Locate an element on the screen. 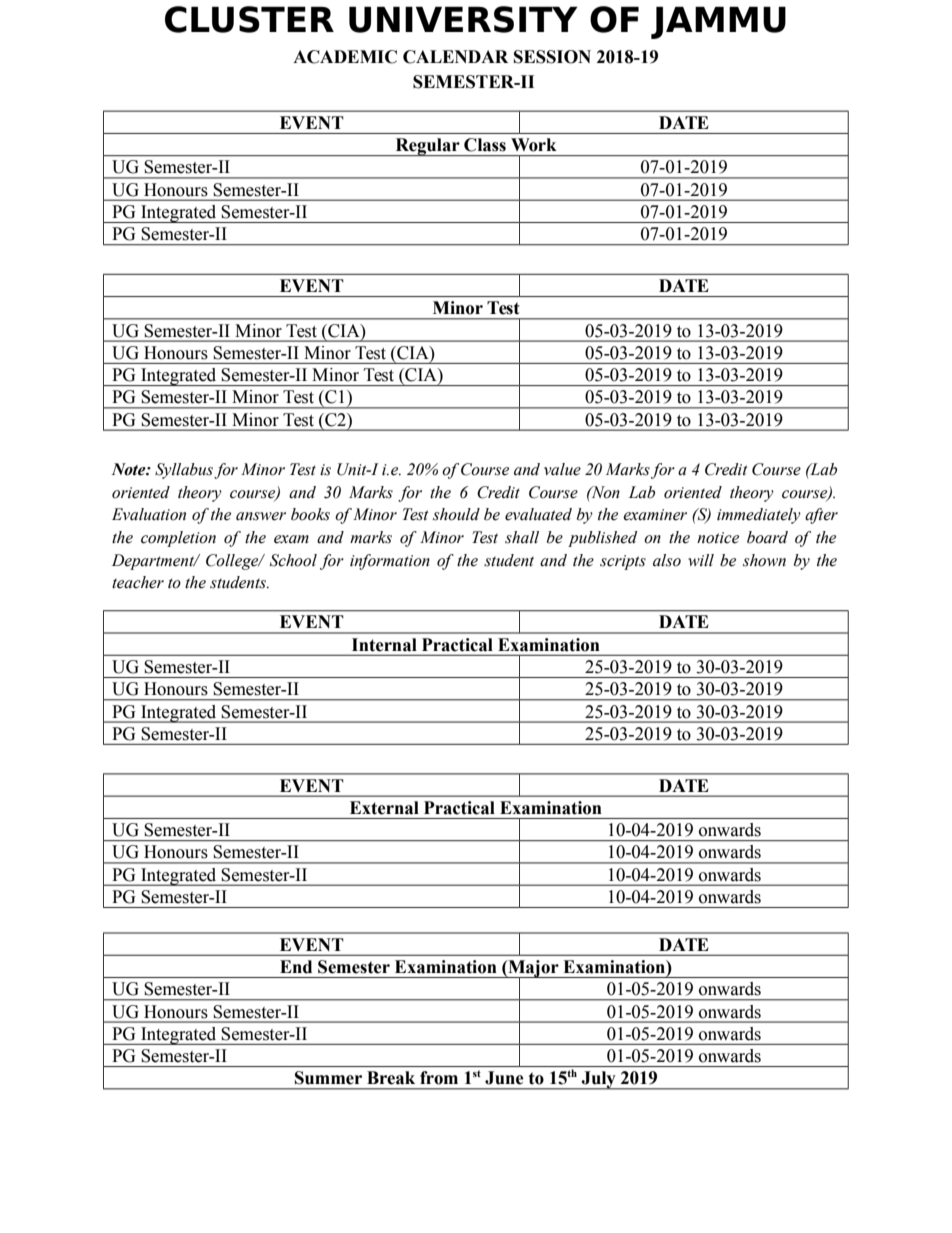  Summer is located at coordinates (328, 1078).
